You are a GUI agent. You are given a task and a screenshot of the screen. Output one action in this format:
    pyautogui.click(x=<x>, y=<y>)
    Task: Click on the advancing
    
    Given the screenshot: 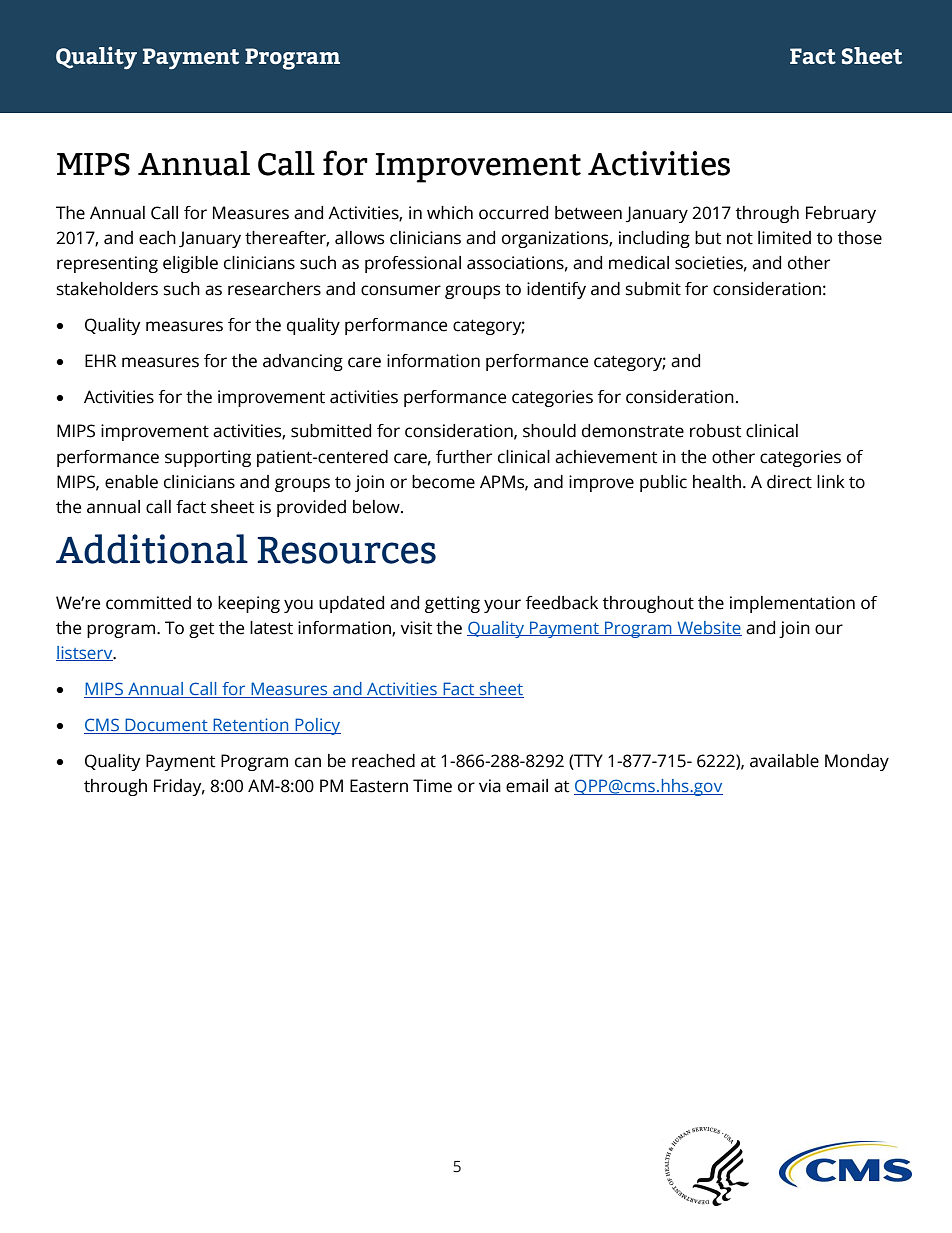 What is the action you would take?
    pyautogui.click(x=303, y=362)
